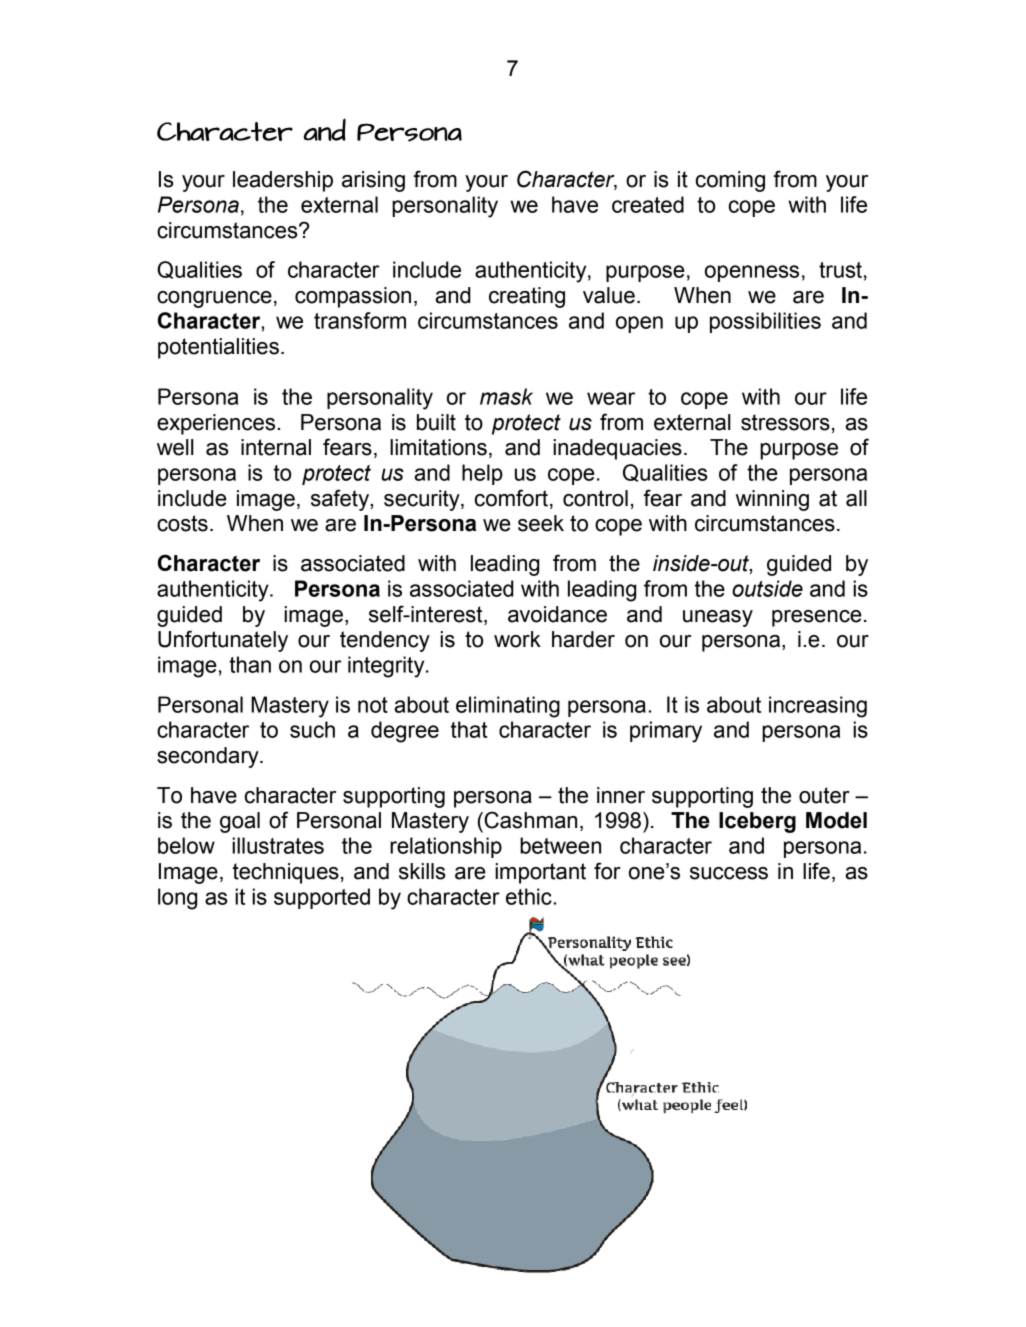 This screenshot has height=1327, width=1026. I want to click on costs, so click(182, 523).
